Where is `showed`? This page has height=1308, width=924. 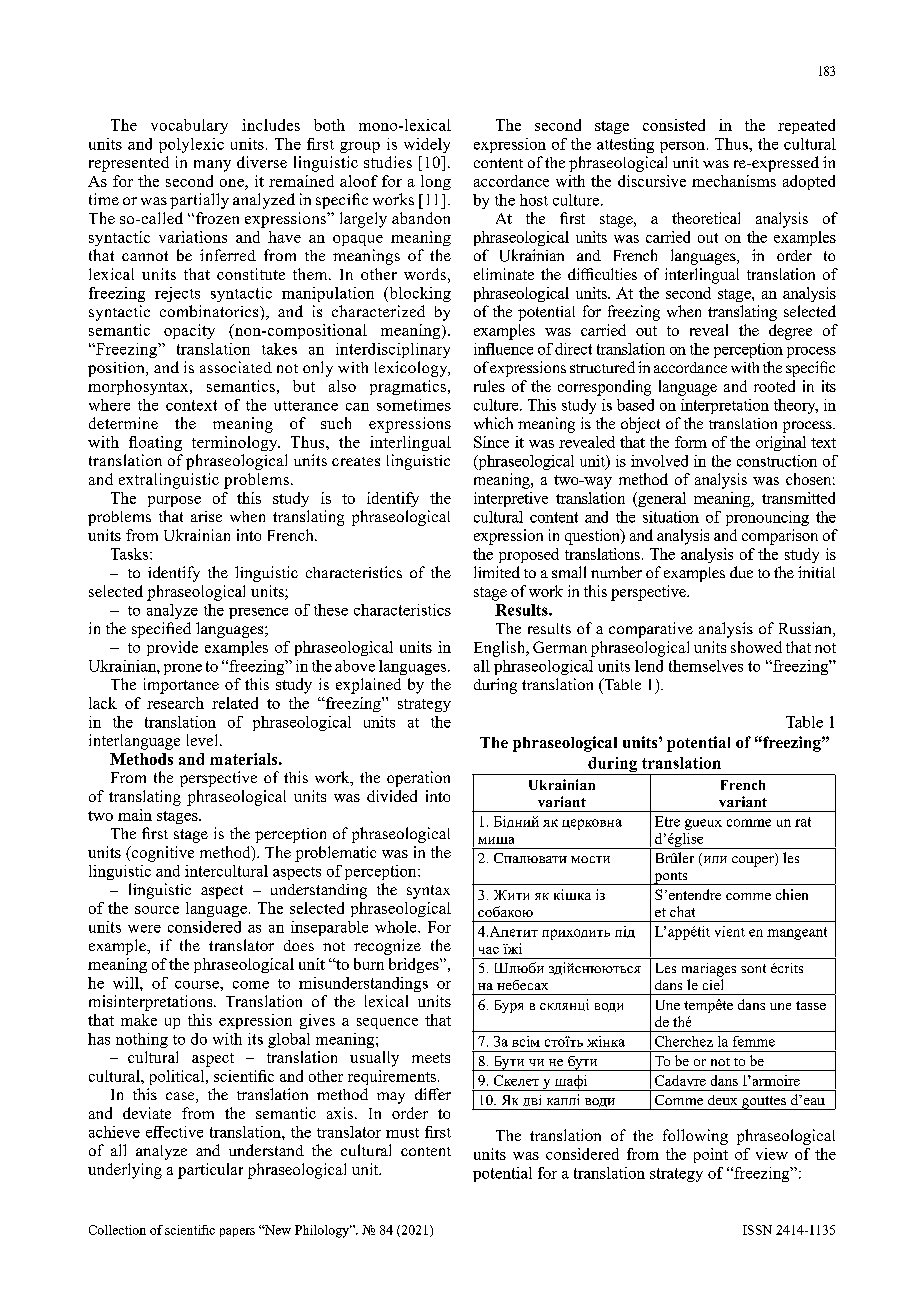
showed is located at coordinates (756, 647).
